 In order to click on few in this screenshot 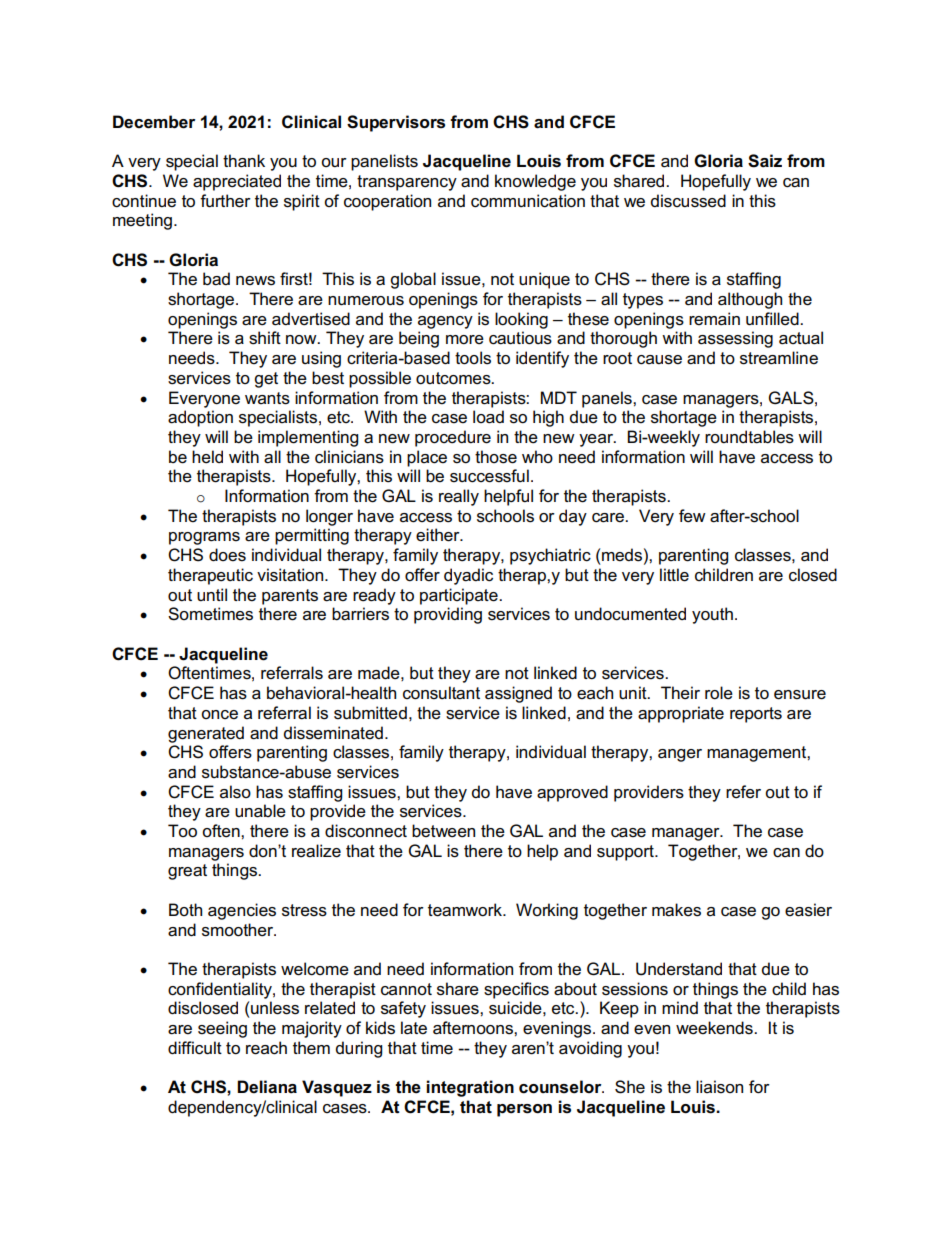, I will do `click(692, 516)`.
